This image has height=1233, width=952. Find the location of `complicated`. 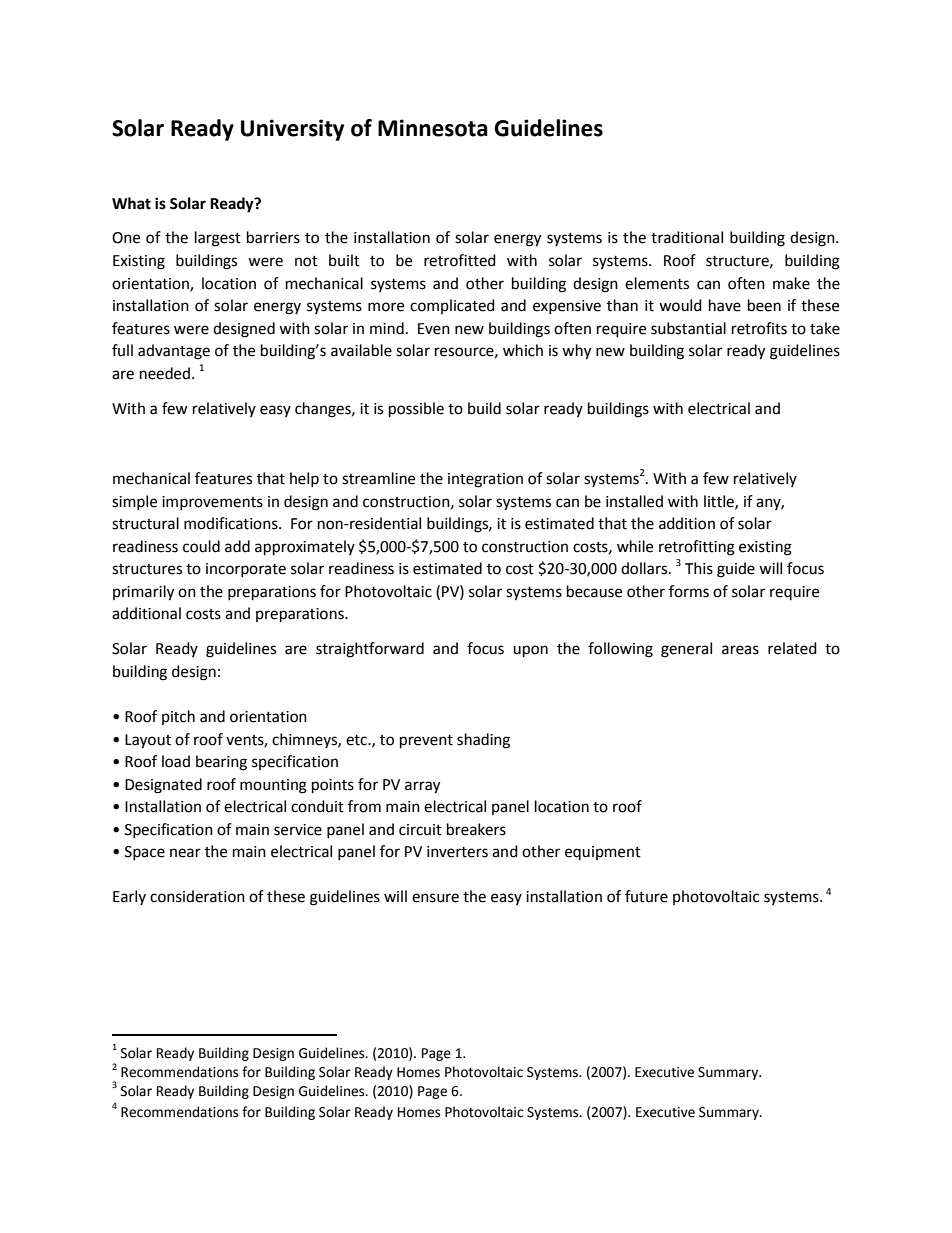

complicated is located at coordinates (452, 306).
